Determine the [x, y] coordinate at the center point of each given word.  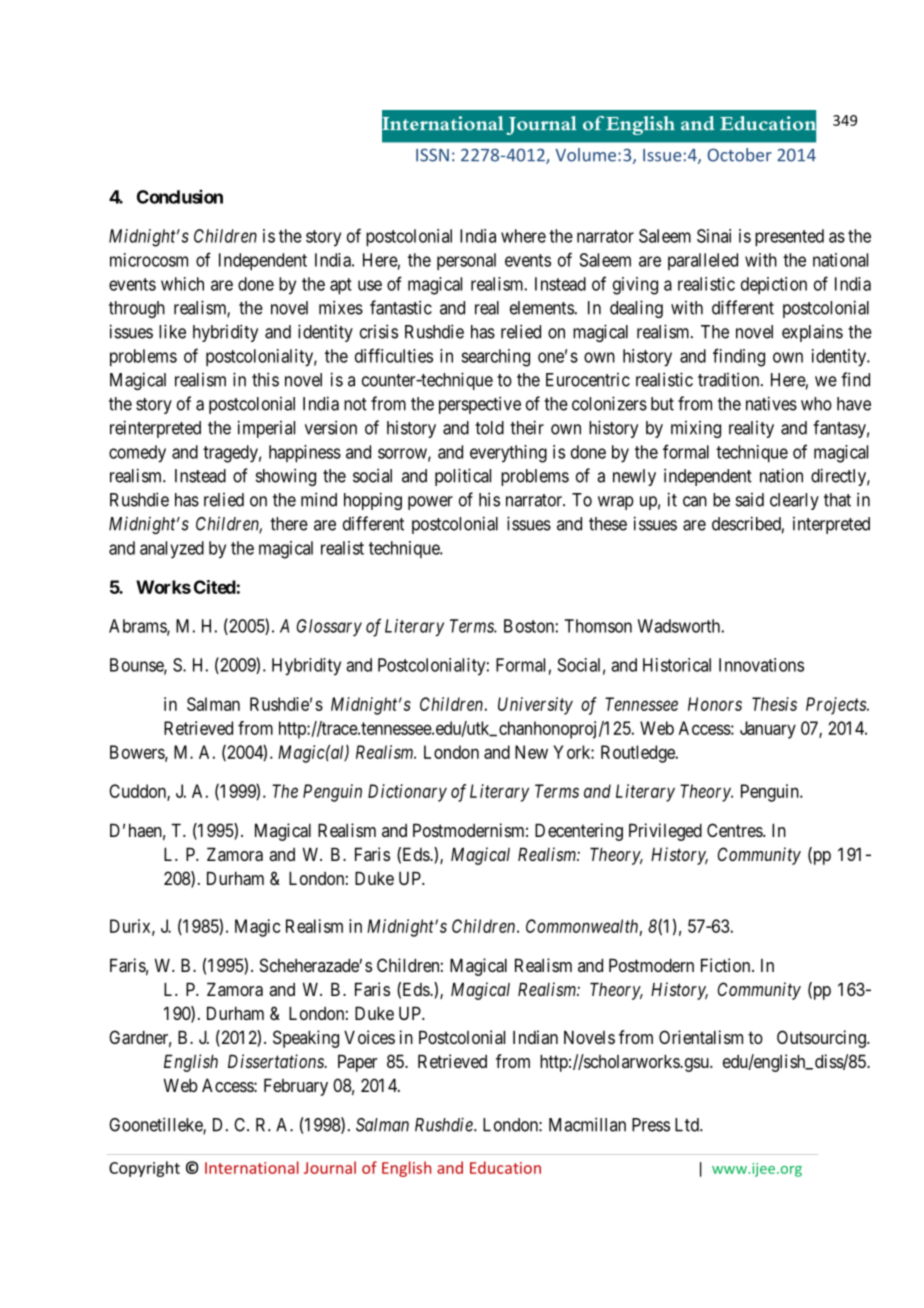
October [739, 155]
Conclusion [180, 196]
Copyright [144, 1169]
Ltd [688, 1125]
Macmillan [587, 1124]
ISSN [432, 155]
